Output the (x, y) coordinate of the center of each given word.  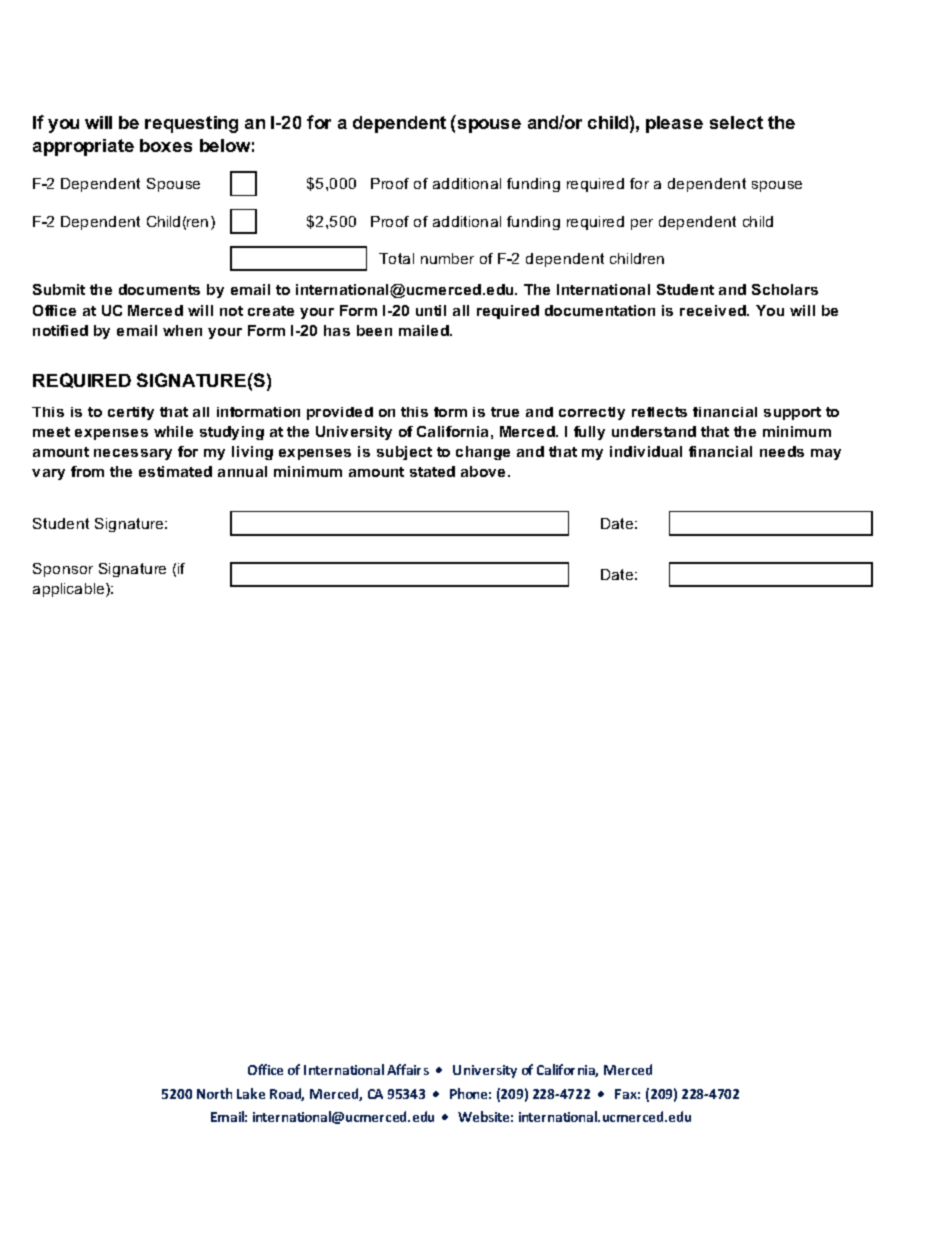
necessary (133, 454)
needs (782, 451)
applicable (70, 590)
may (826, 454)
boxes (166, 145)
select (736, 122)
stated (432, 471)
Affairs (408, 1069)
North (214, 1093)
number (447, 258)
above (483, 471)
